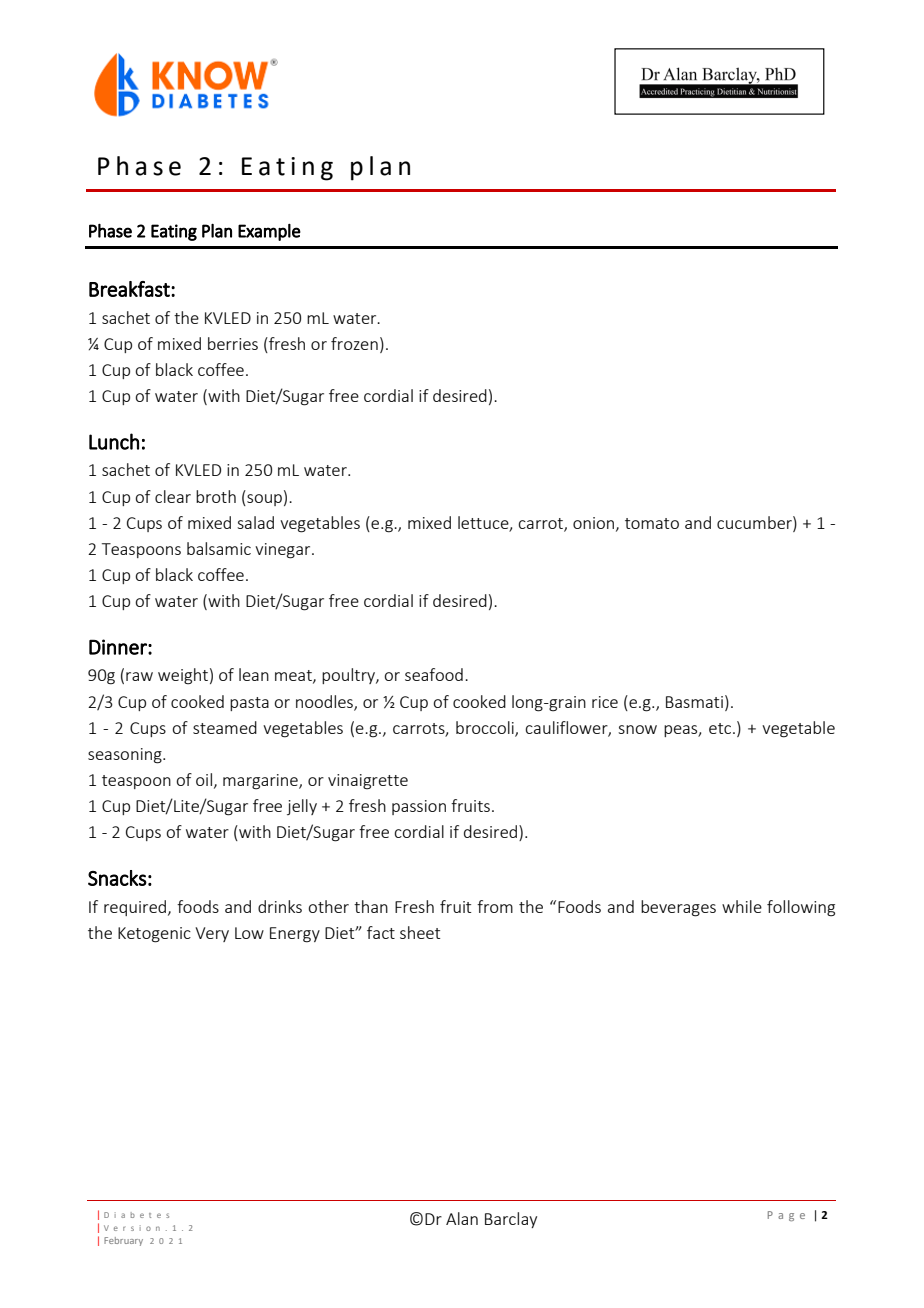  I want to click on etc, so click(721, 728).
